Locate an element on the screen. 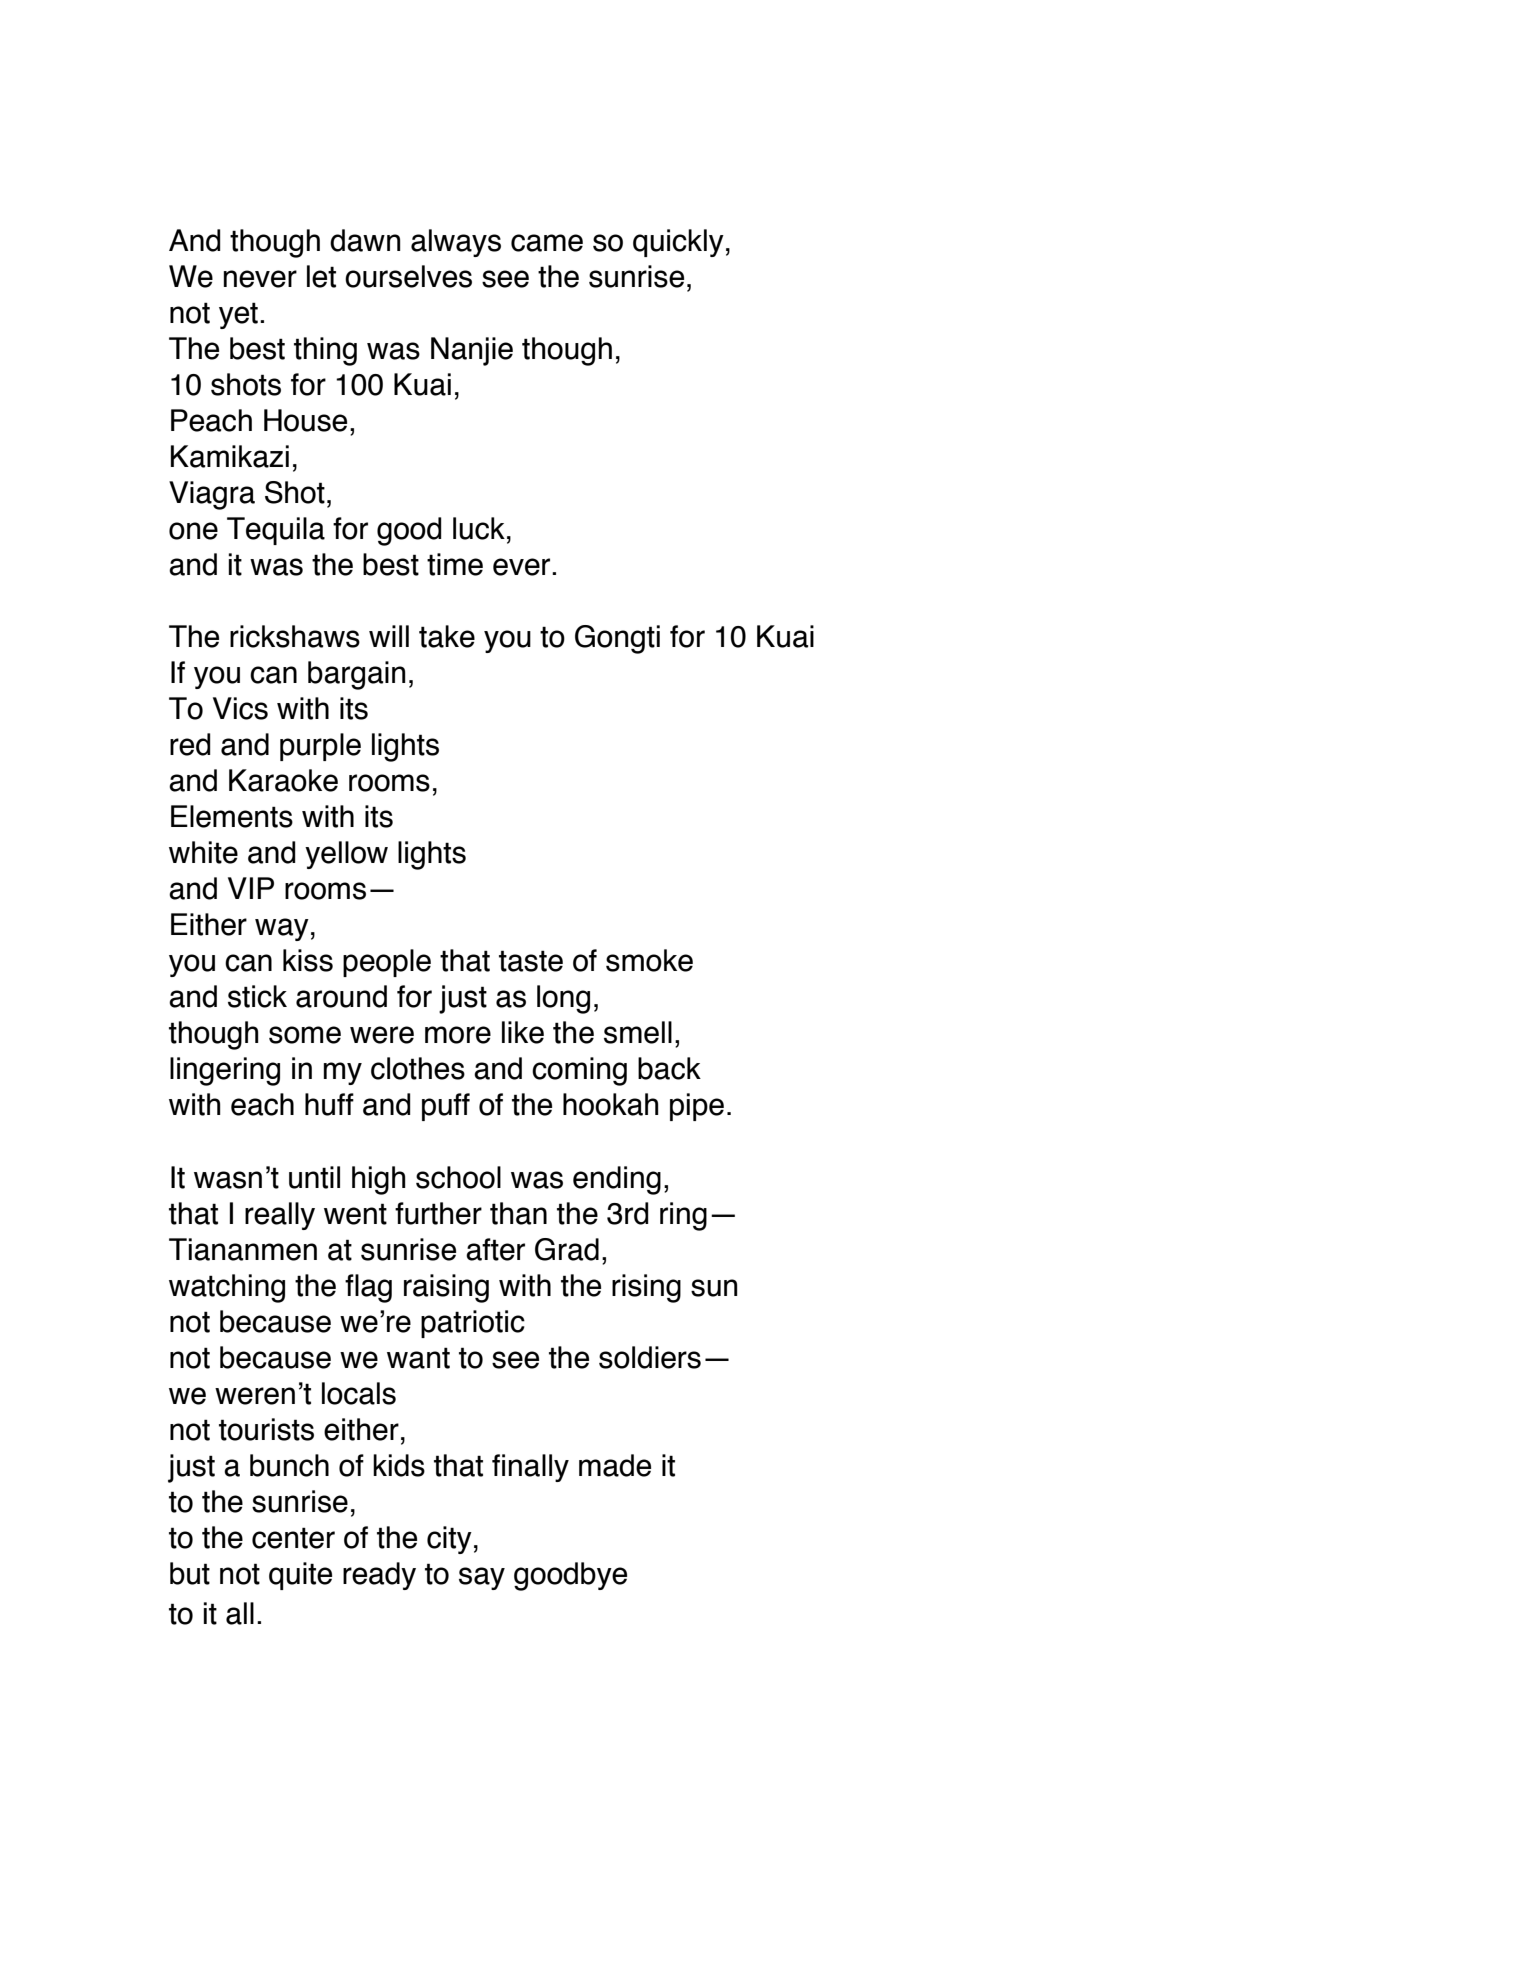  yet is located at coordinates (238, 315).
